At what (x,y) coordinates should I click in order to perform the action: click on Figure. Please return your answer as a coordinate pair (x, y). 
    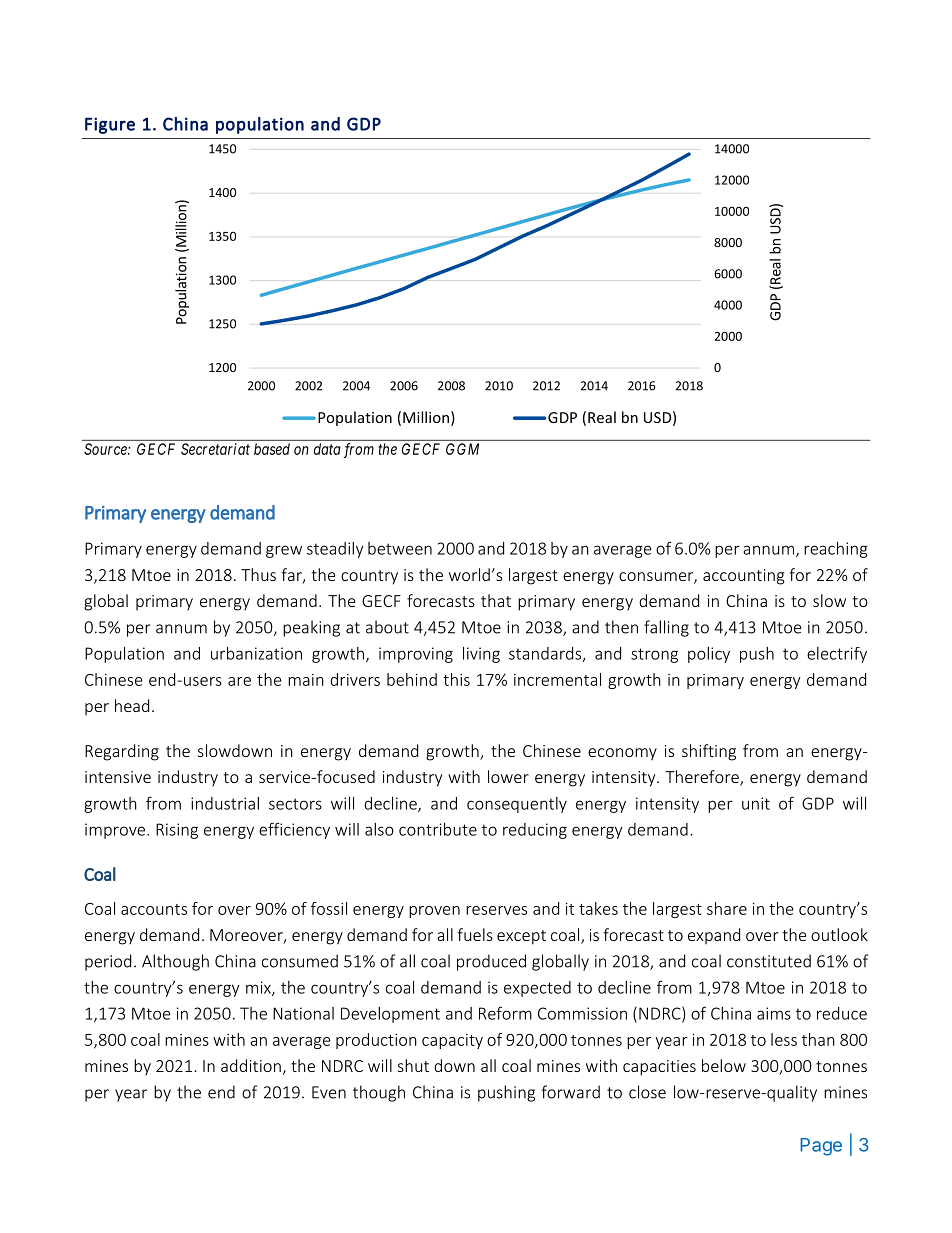
    Looking at the image, I should click on (110, 125).
